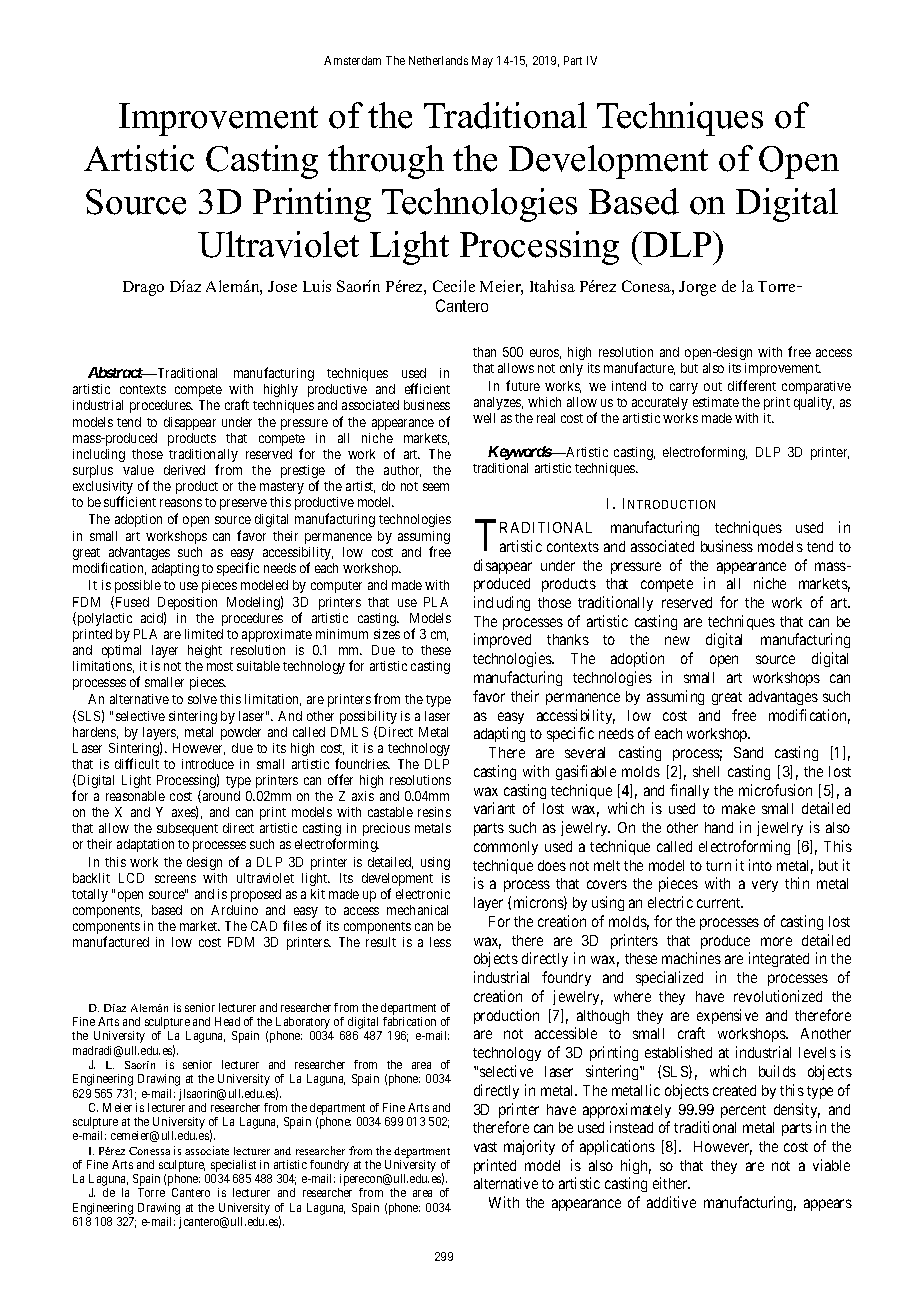 Image resolution: width=924 pixels, height=1308 pixels. Describe the element at coordinates (485, 1147) in the document. I see `vast` at that location.
